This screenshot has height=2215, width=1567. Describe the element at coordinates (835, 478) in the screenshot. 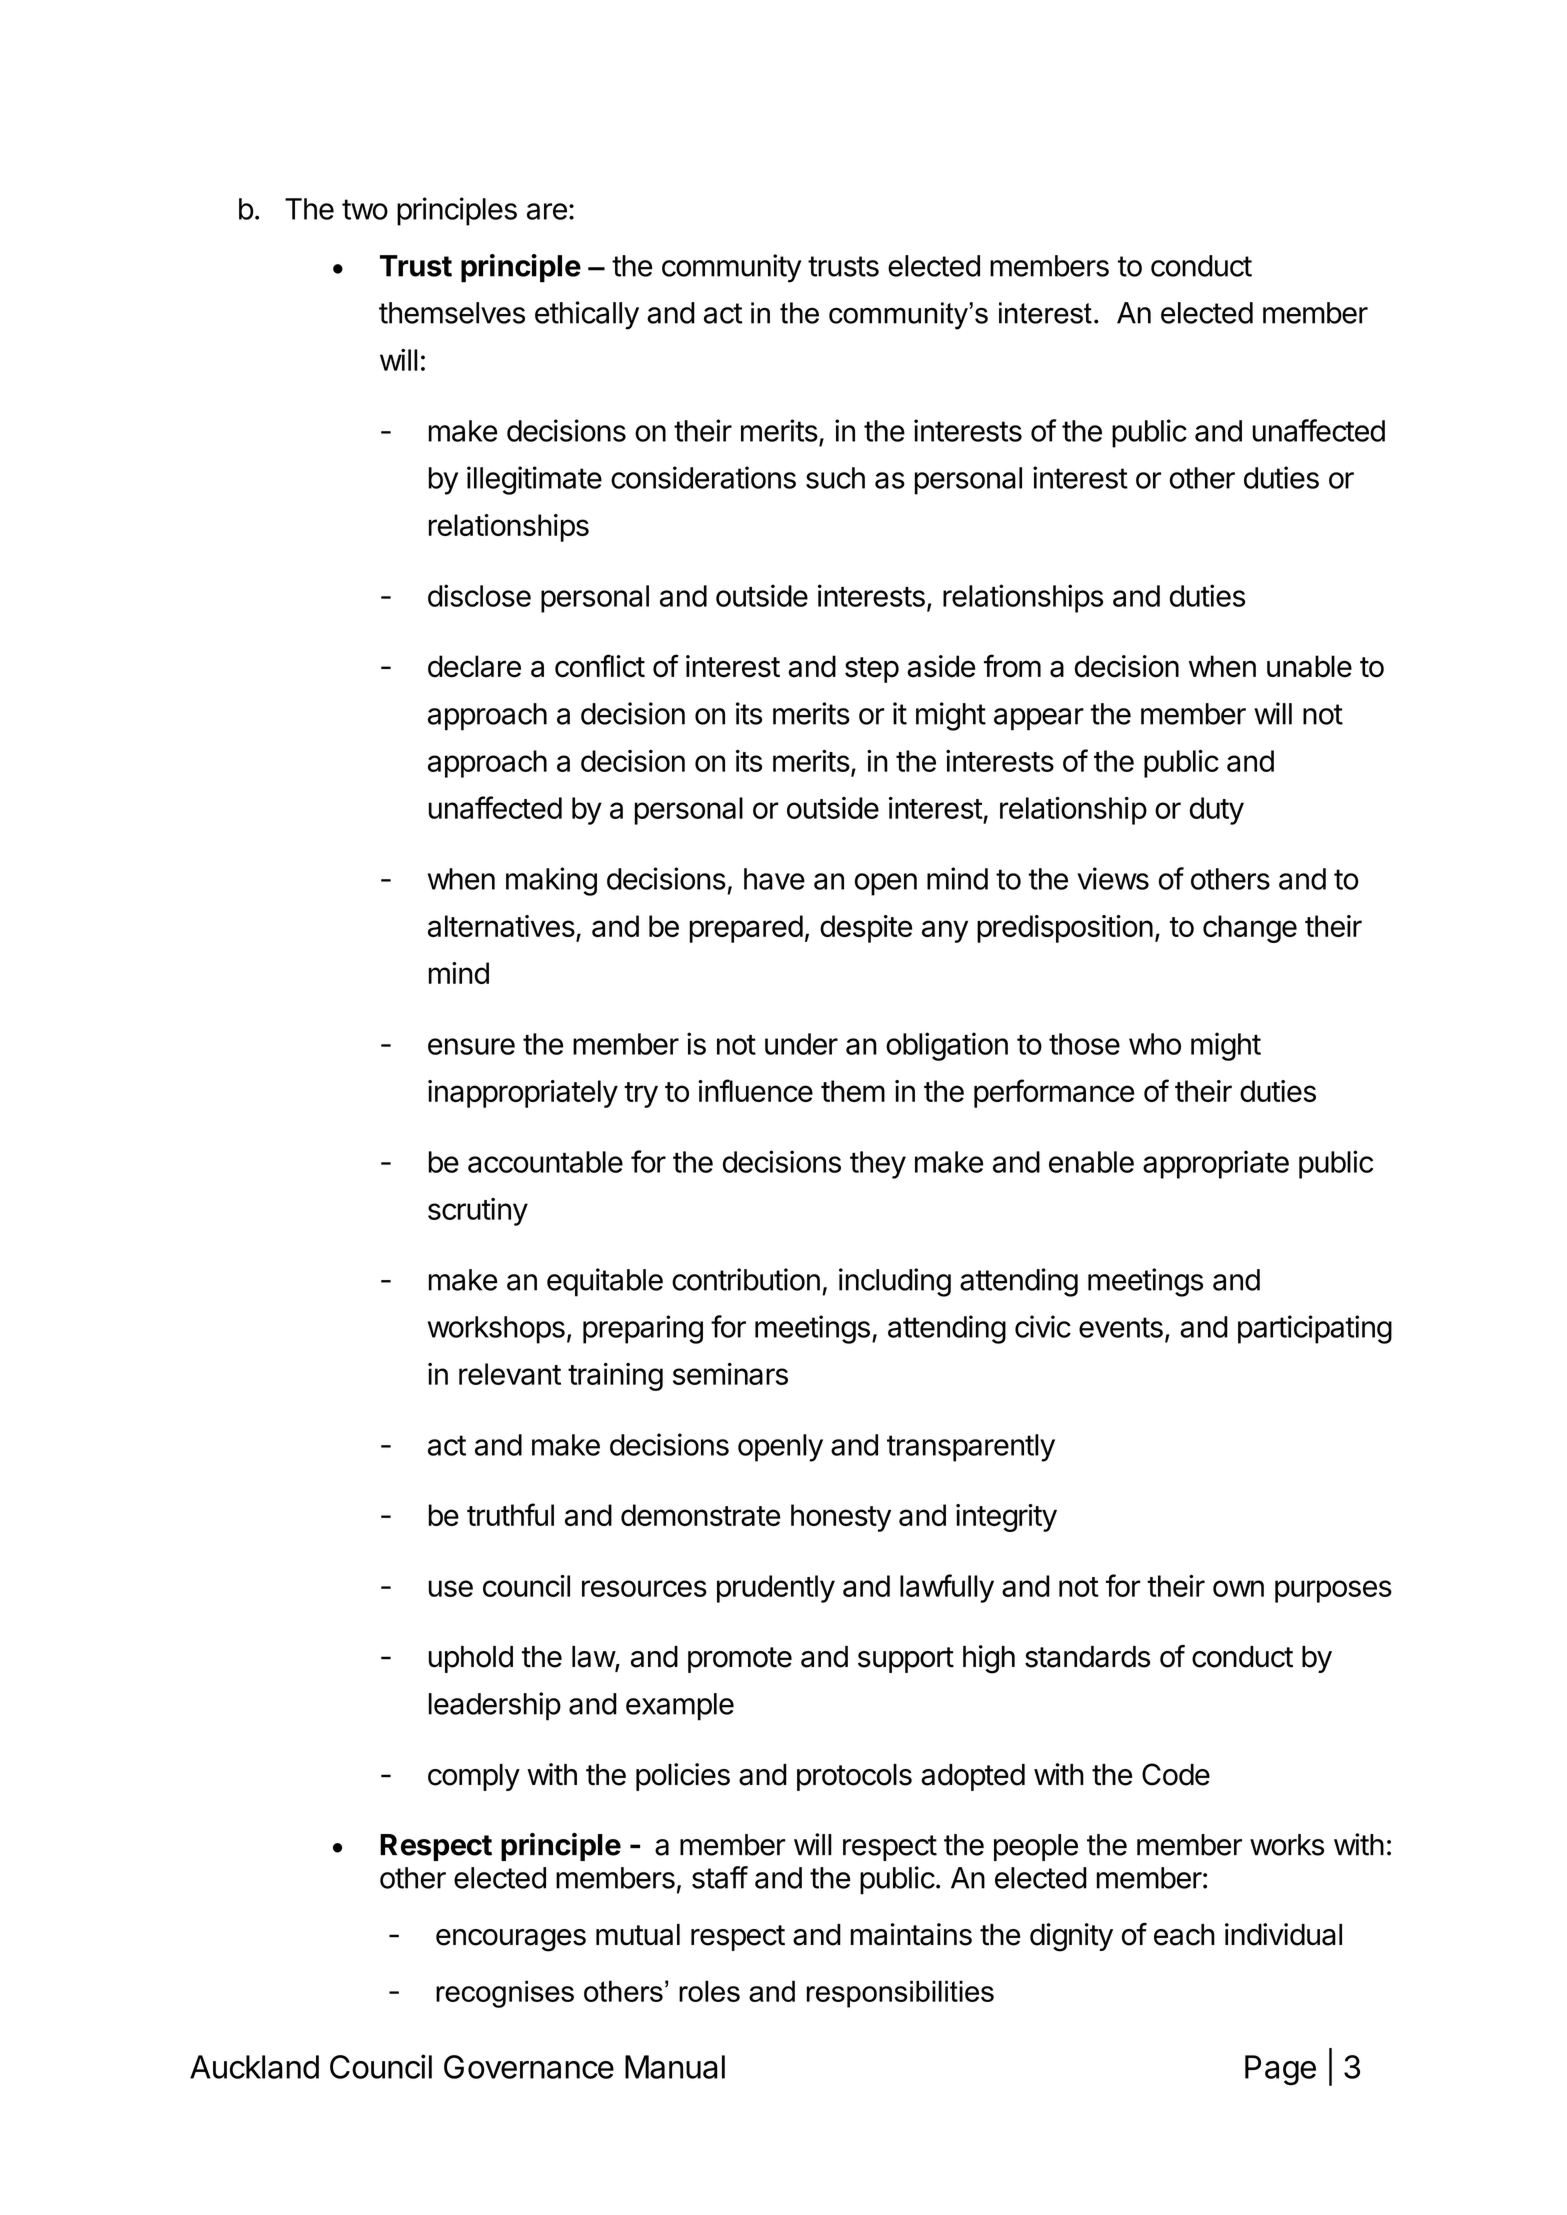

I see `such` at that location.
